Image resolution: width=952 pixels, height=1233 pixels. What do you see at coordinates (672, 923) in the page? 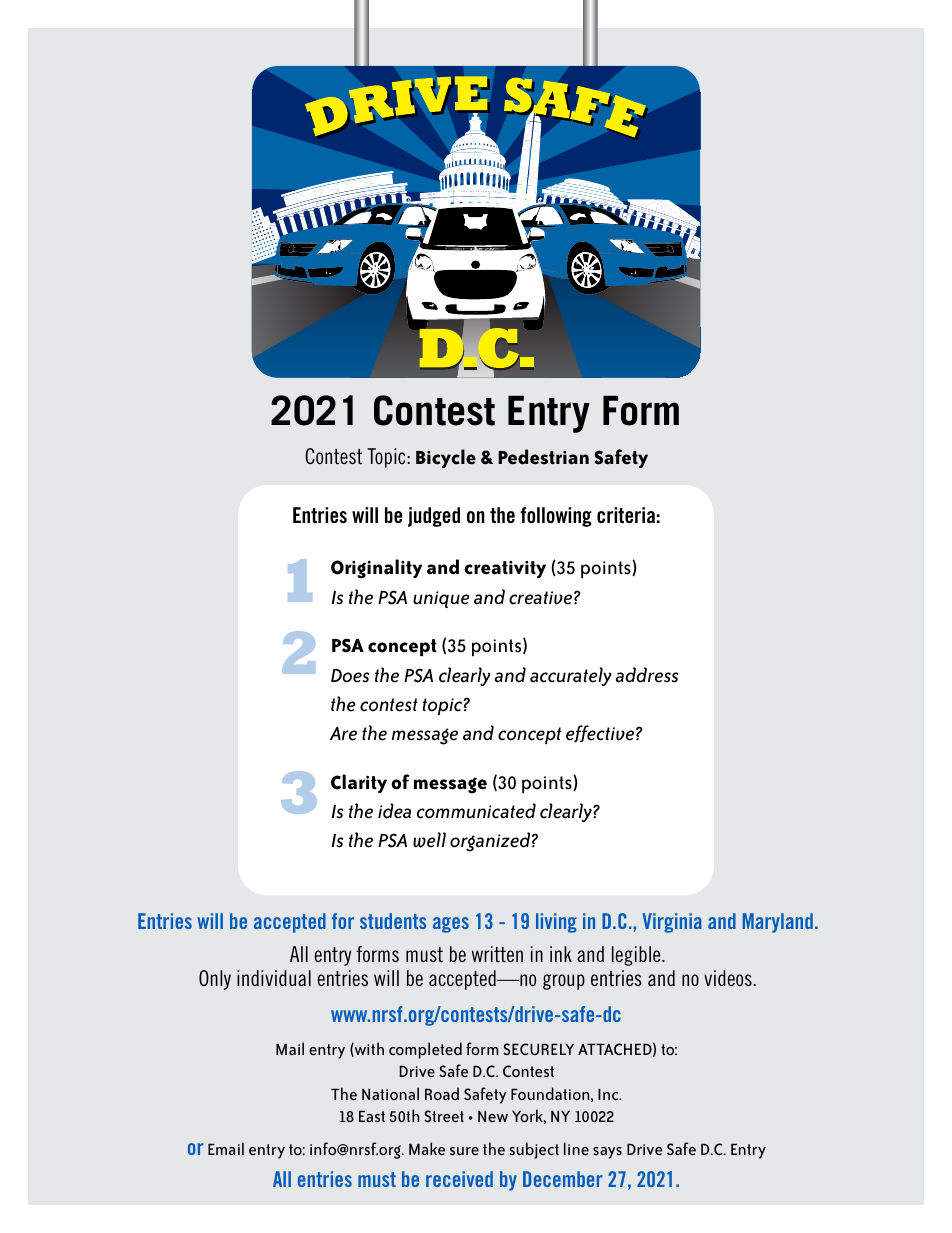
I see `Virginia` at bounding box center [672, 923].
